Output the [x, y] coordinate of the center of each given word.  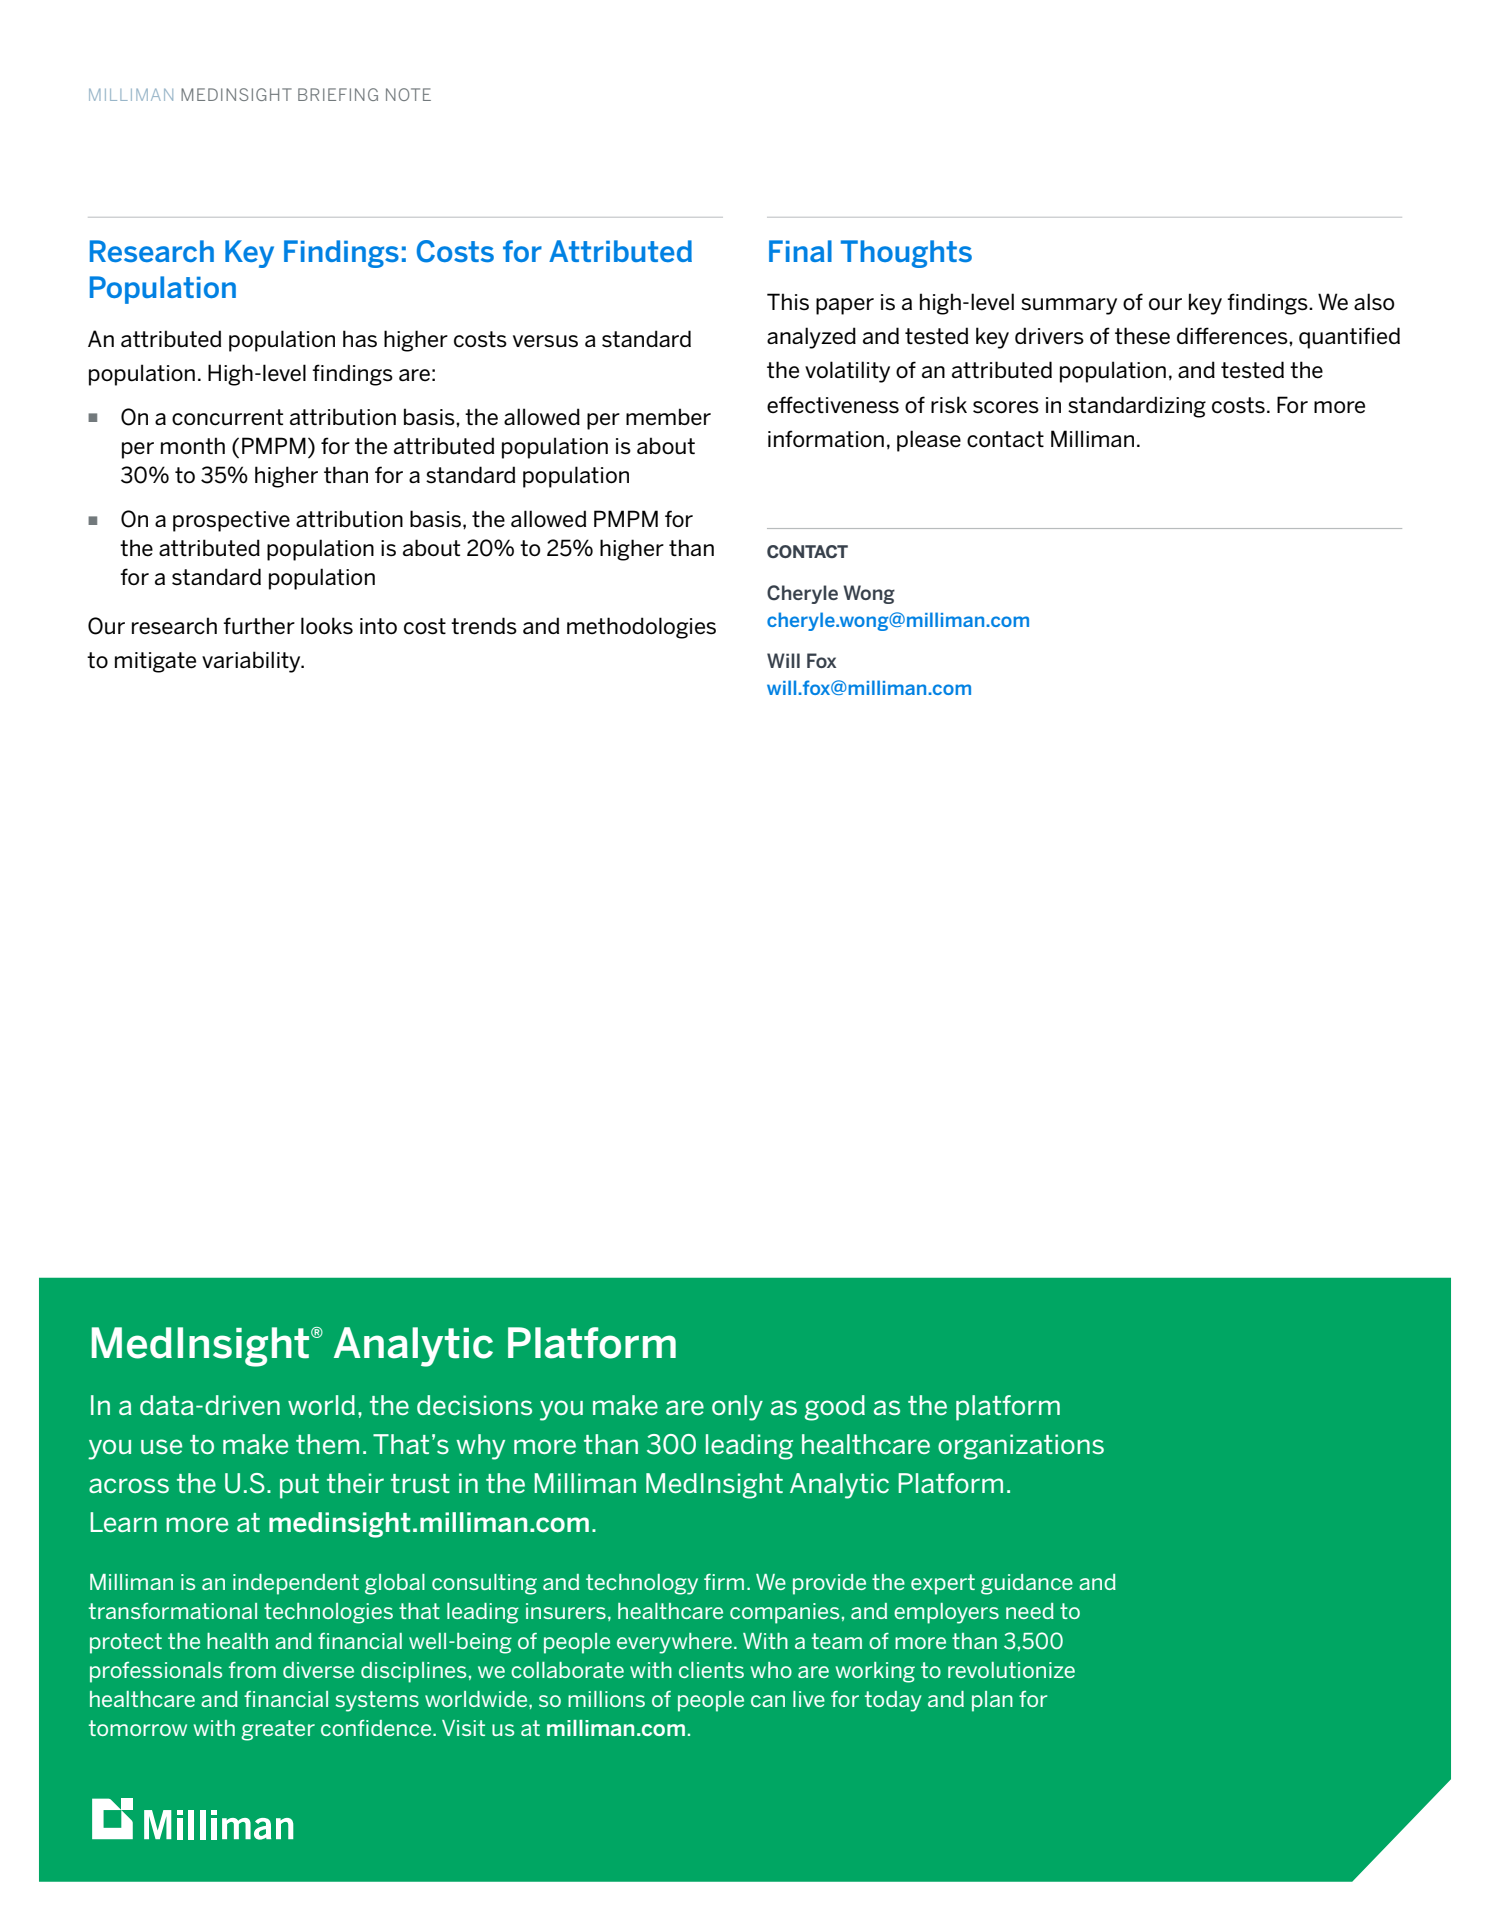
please [929, 441]
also [1374, 302]
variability [252, 662]
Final [800, 251]
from [252, 1670]
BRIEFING [338, 94]
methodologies [641, 628]
